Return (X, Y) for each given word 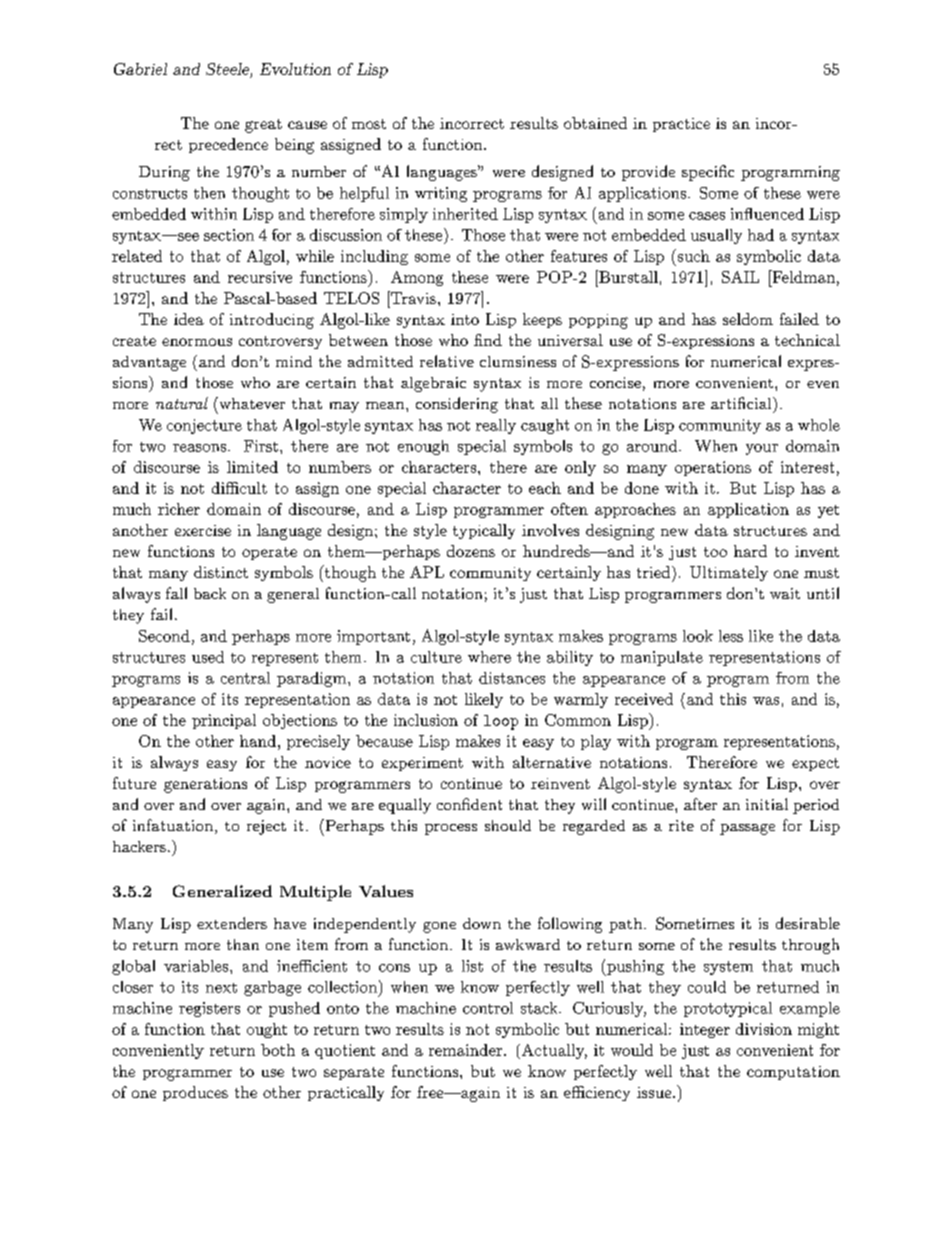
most (369, 124)
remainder (467, 1050)
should (508, 825)
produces (195, 1093)
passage (747, 829)
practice (681, 125)
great (263, 126)
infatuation (174, 826)
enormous (197, 342)
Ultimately (729, 573)
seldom (748, 319)
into (465, 319)
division (764, 1029)
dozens (471, 551)
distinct (221, 572)
